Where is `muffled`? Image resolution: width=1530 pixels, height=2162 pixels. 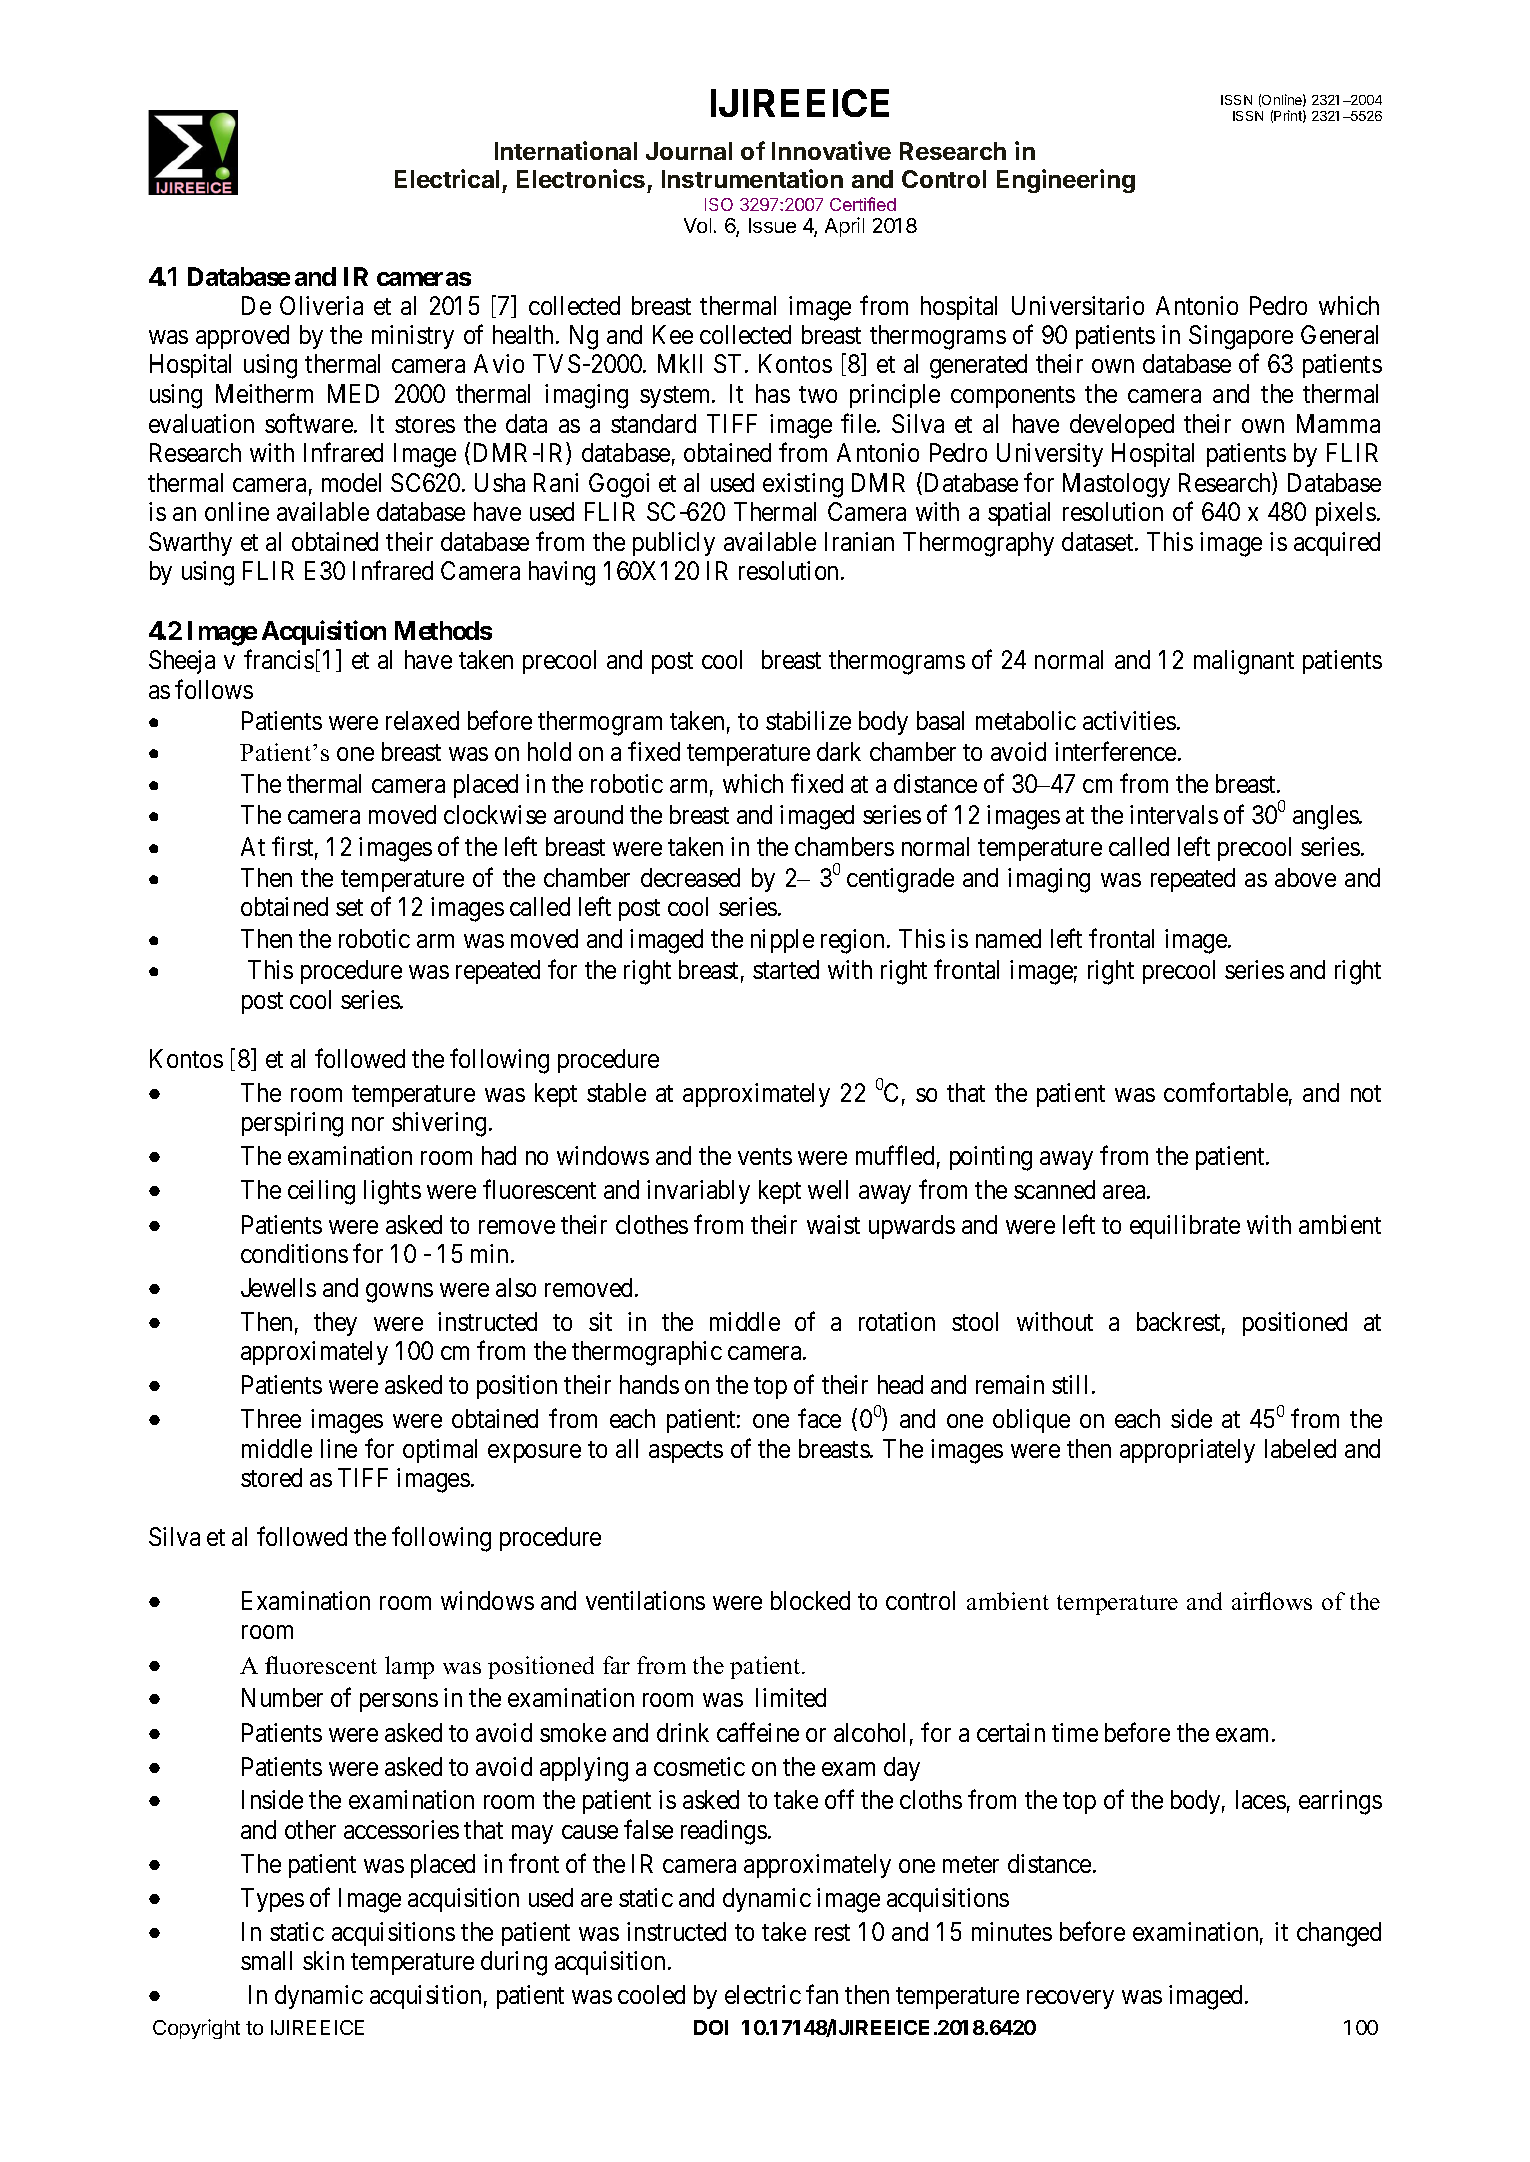
muffled is located at coordinates (895, 1155).
